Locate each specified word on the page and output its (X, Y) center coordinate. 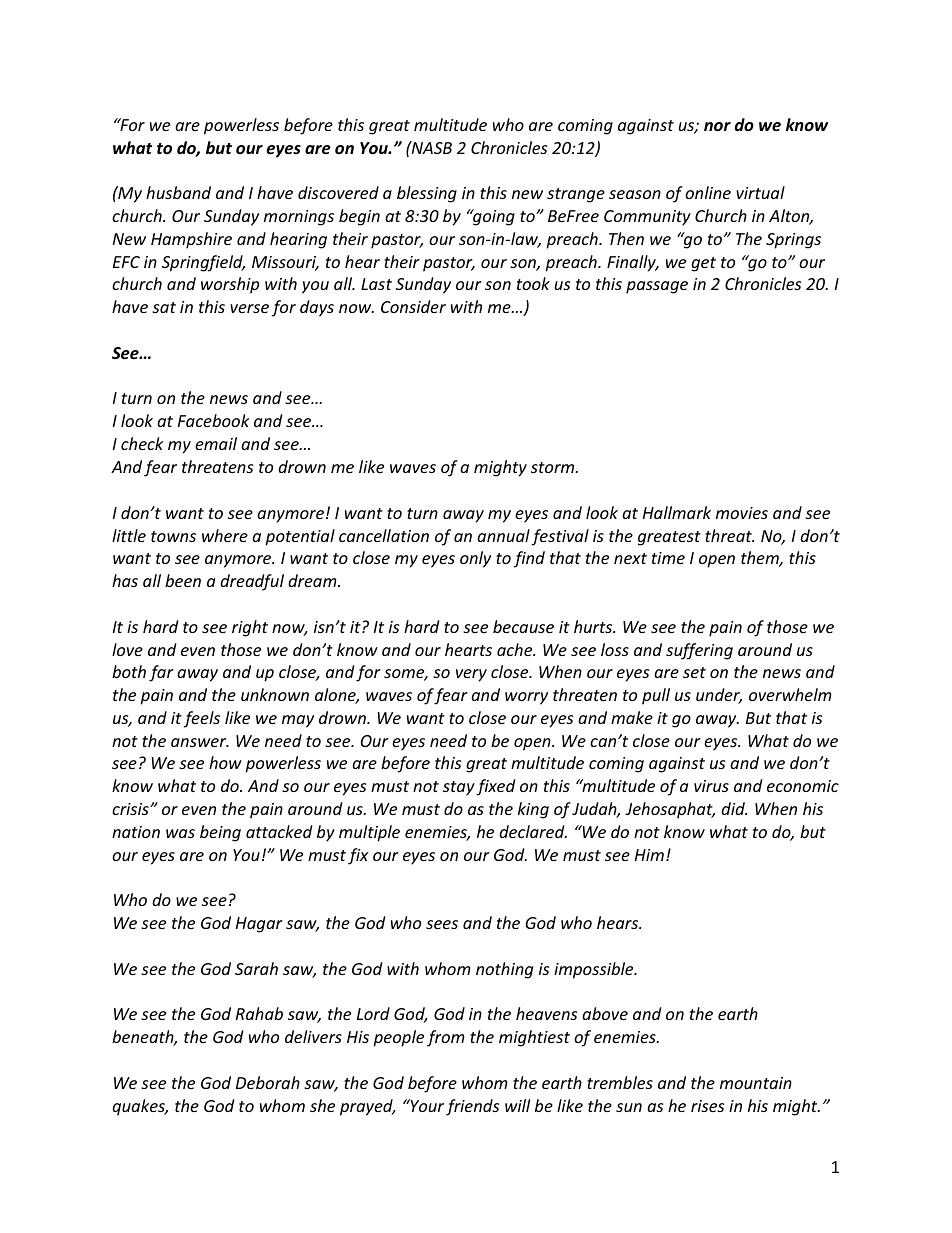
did (734, 808)
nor (717, 126)
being (220, 833)
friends (472, 1107)
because (523, 626)
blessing (427, 194)
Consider (413, 306)
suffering (699, 651)
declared (533, 831)
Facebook (214, 420)
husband (178, 192)
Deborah (268, 1082)
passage (657, 287)
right (250, 628)
